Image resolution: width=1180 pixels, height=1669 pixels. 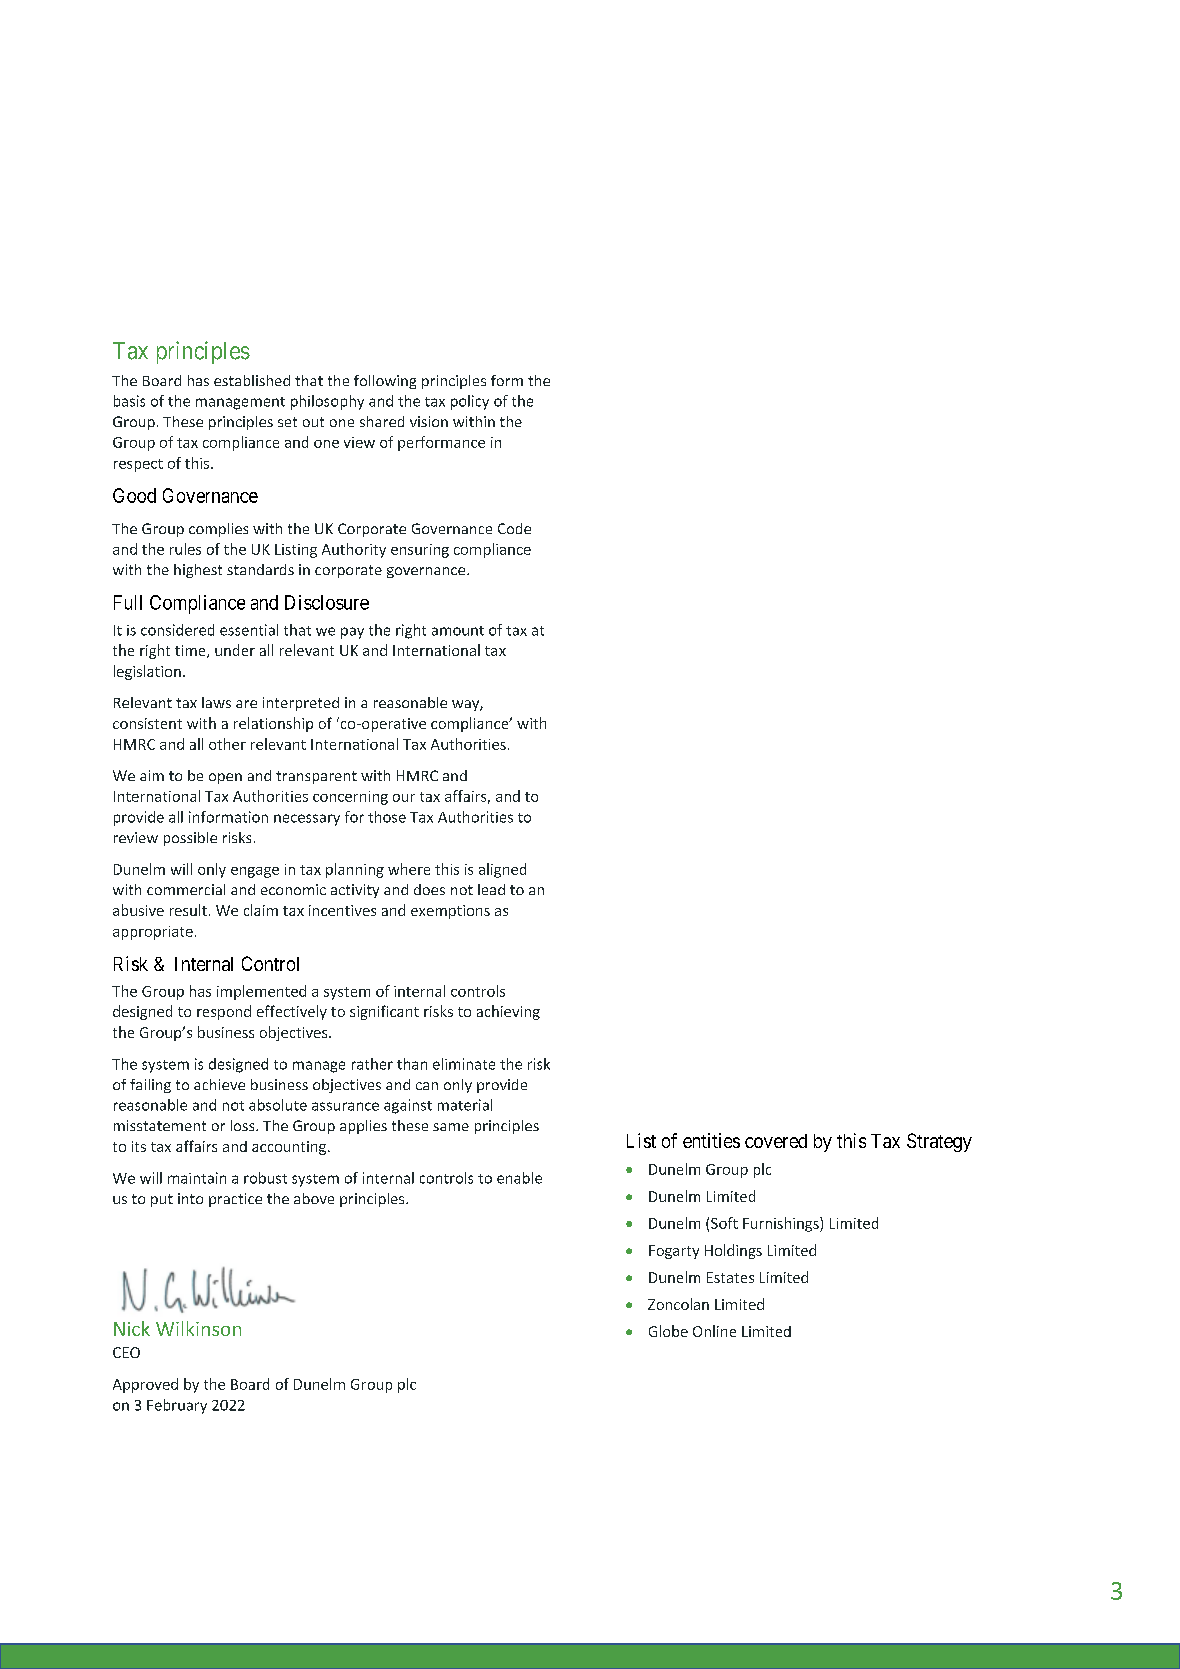 I want to click on Online, so click(x=714, y=1331).
